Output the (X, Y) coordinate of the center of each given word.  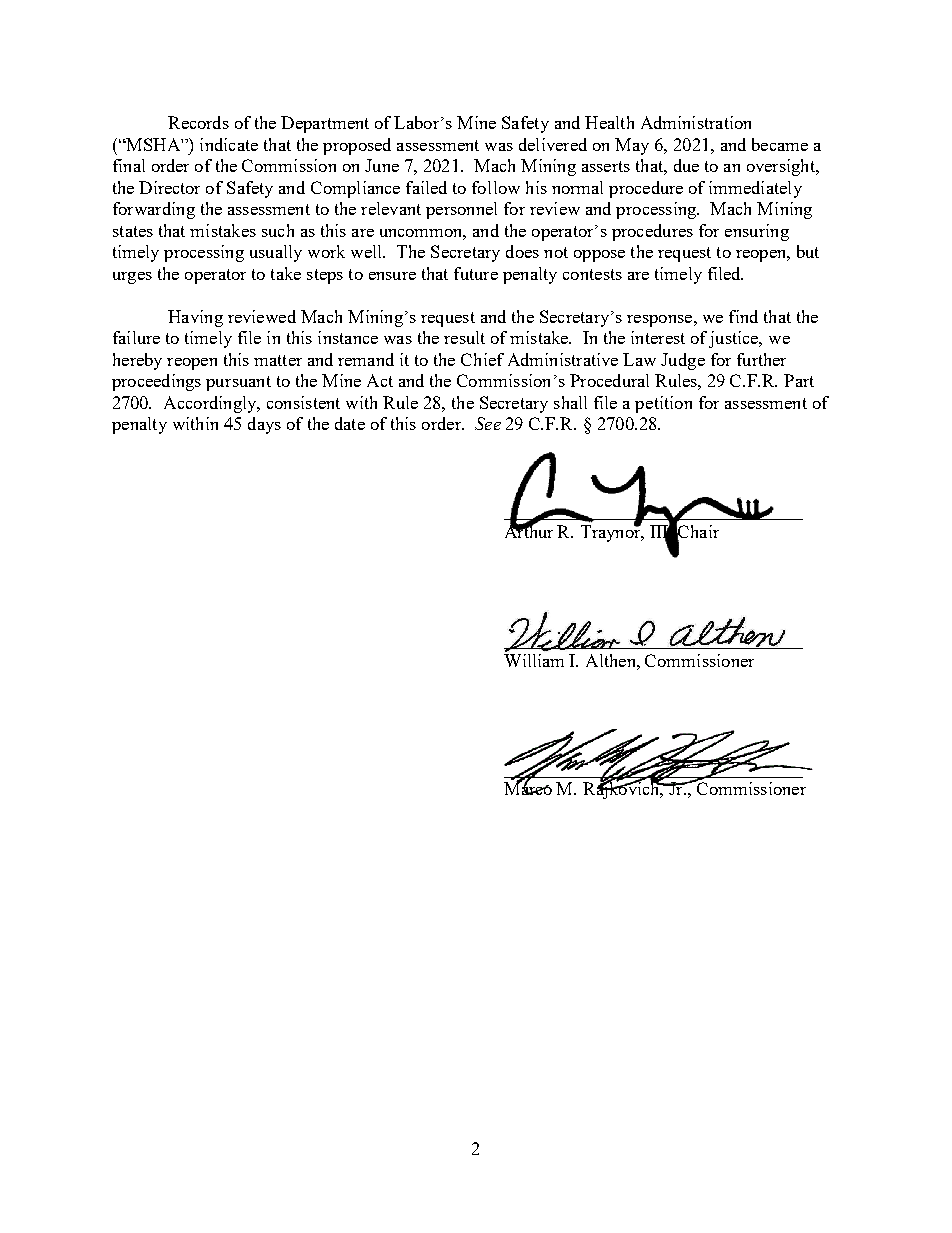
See (488, 423)
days (264, 425)
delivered (553, 144)
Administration (696, 122)
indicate (229, 144)
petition (663, 404)
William (534, 659)
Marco (528, 788)
